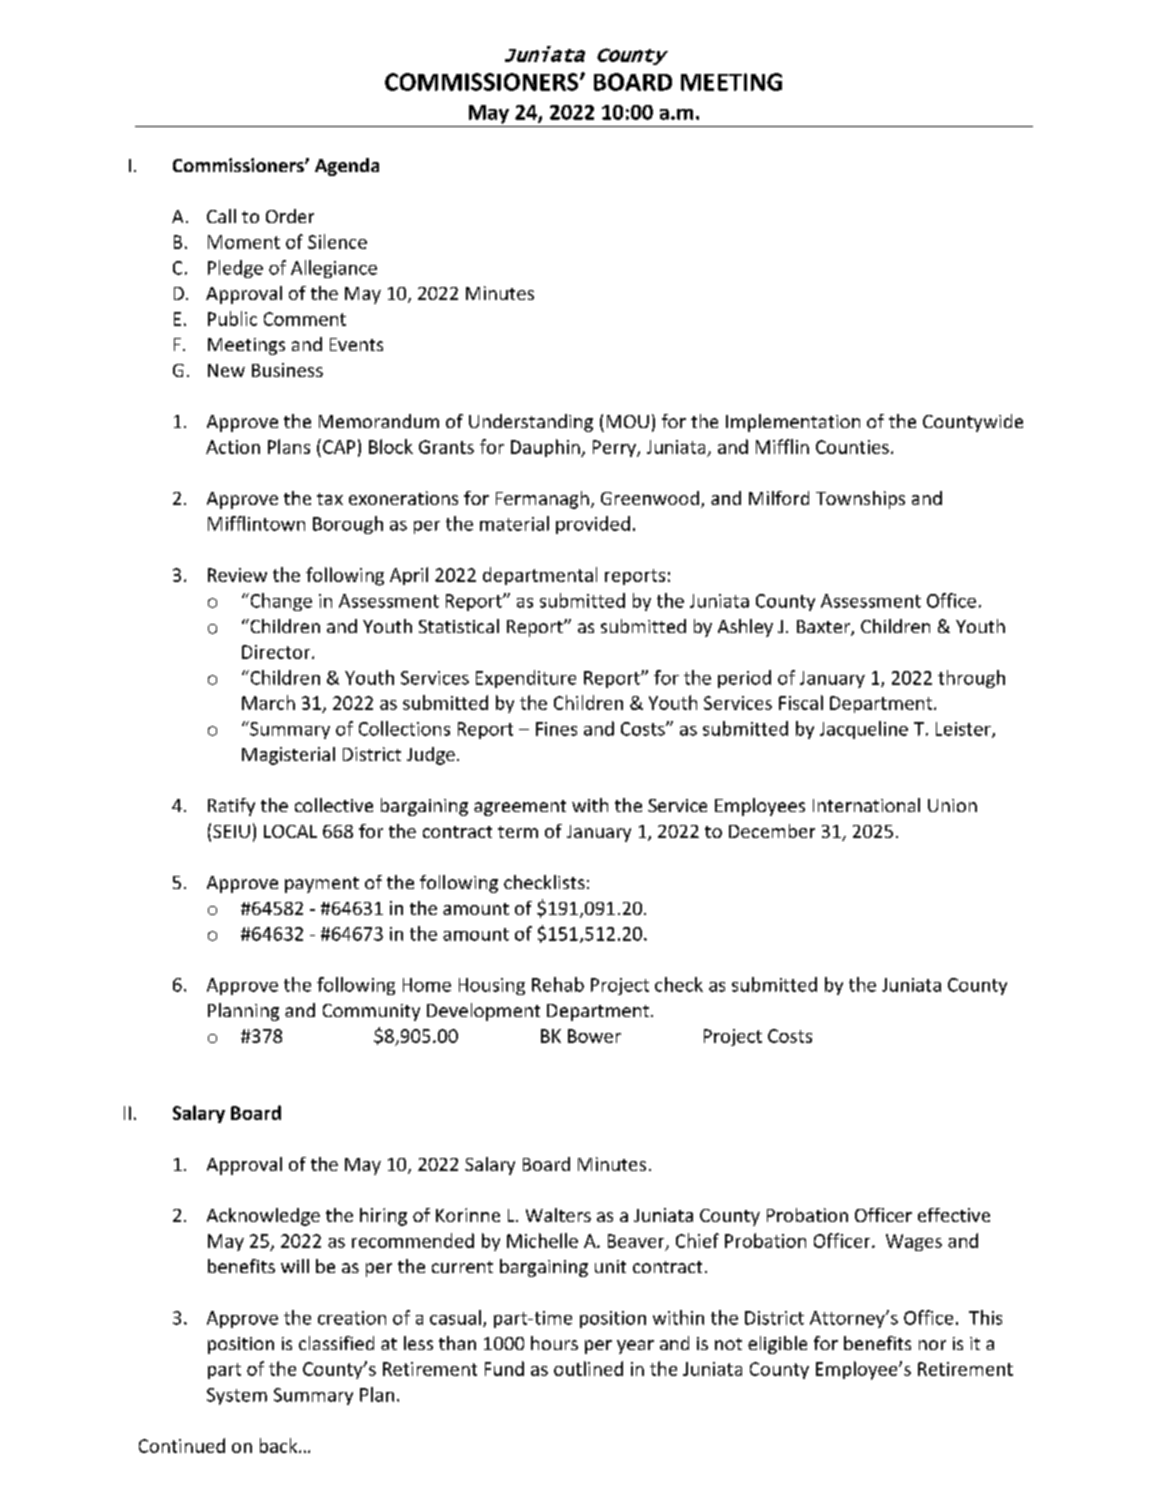  I want to click on Change, so click(280, 602).
